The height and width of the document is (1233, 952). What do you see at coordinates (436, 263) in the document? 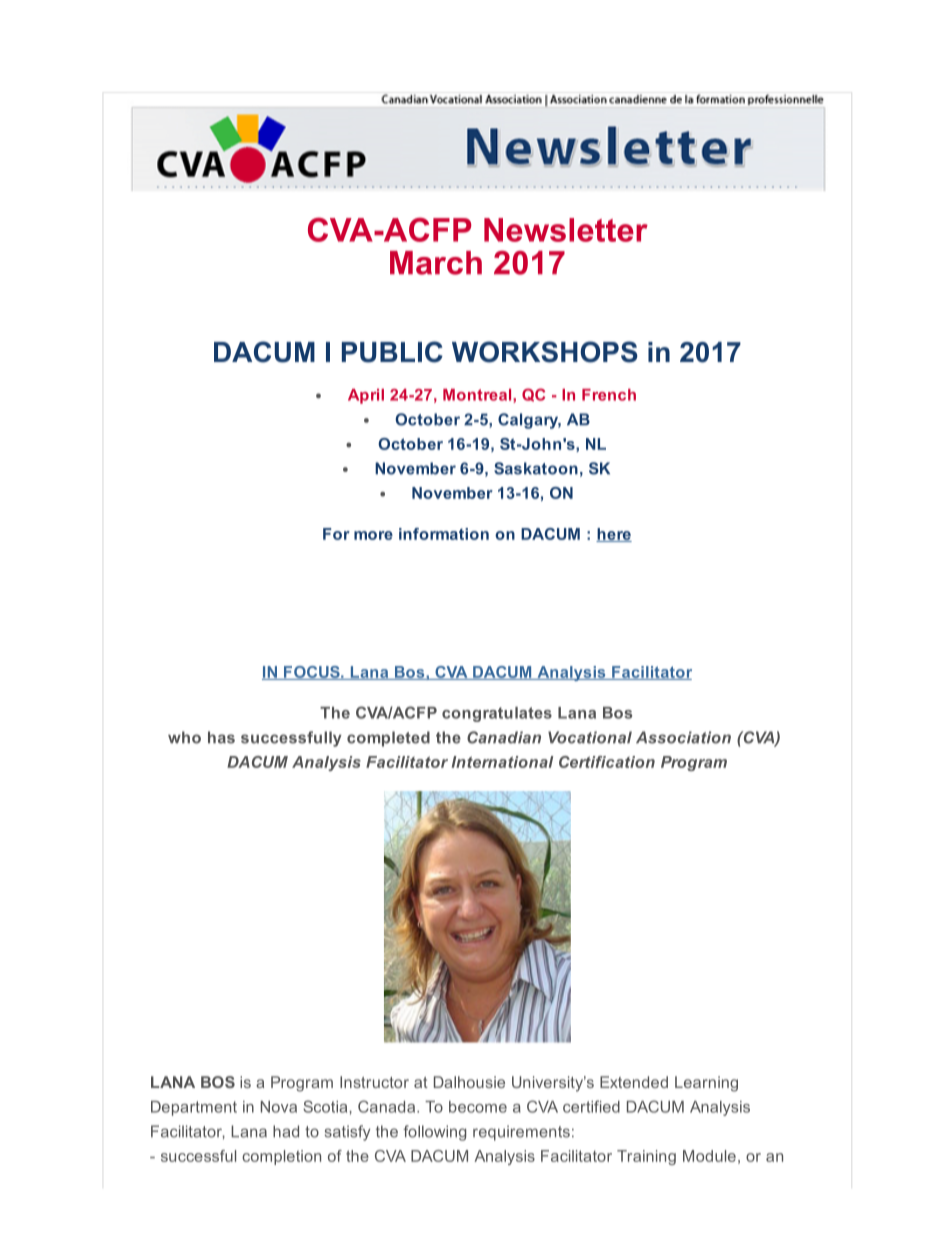
I see `March` at bounding box center [436, 263].
